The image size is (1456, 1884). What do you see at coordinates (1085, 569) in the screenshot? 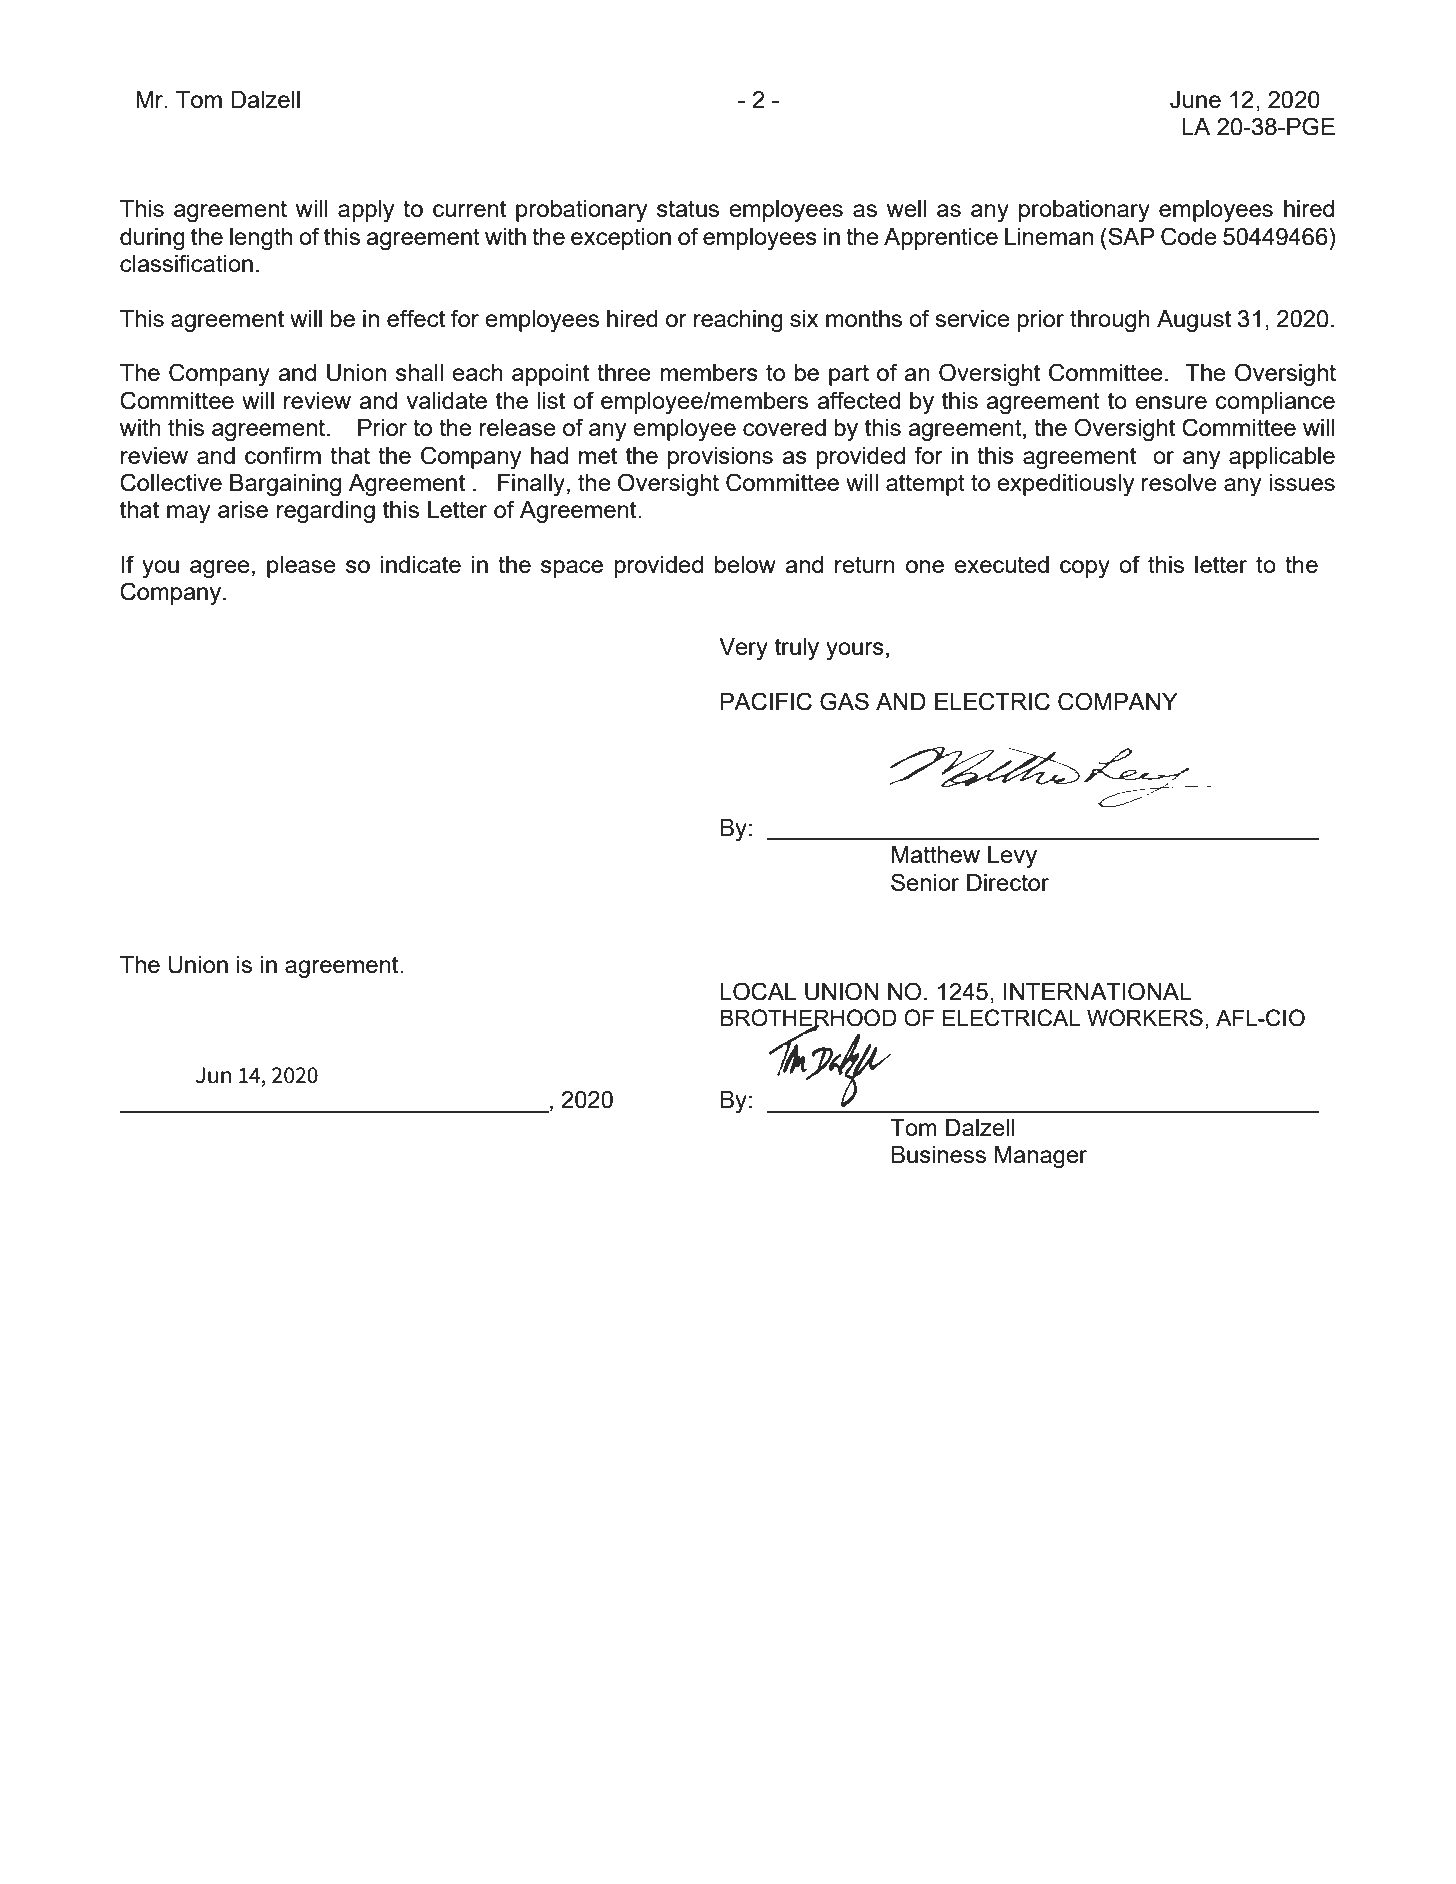
I see `copy` at bounding box center [1085, 569].
